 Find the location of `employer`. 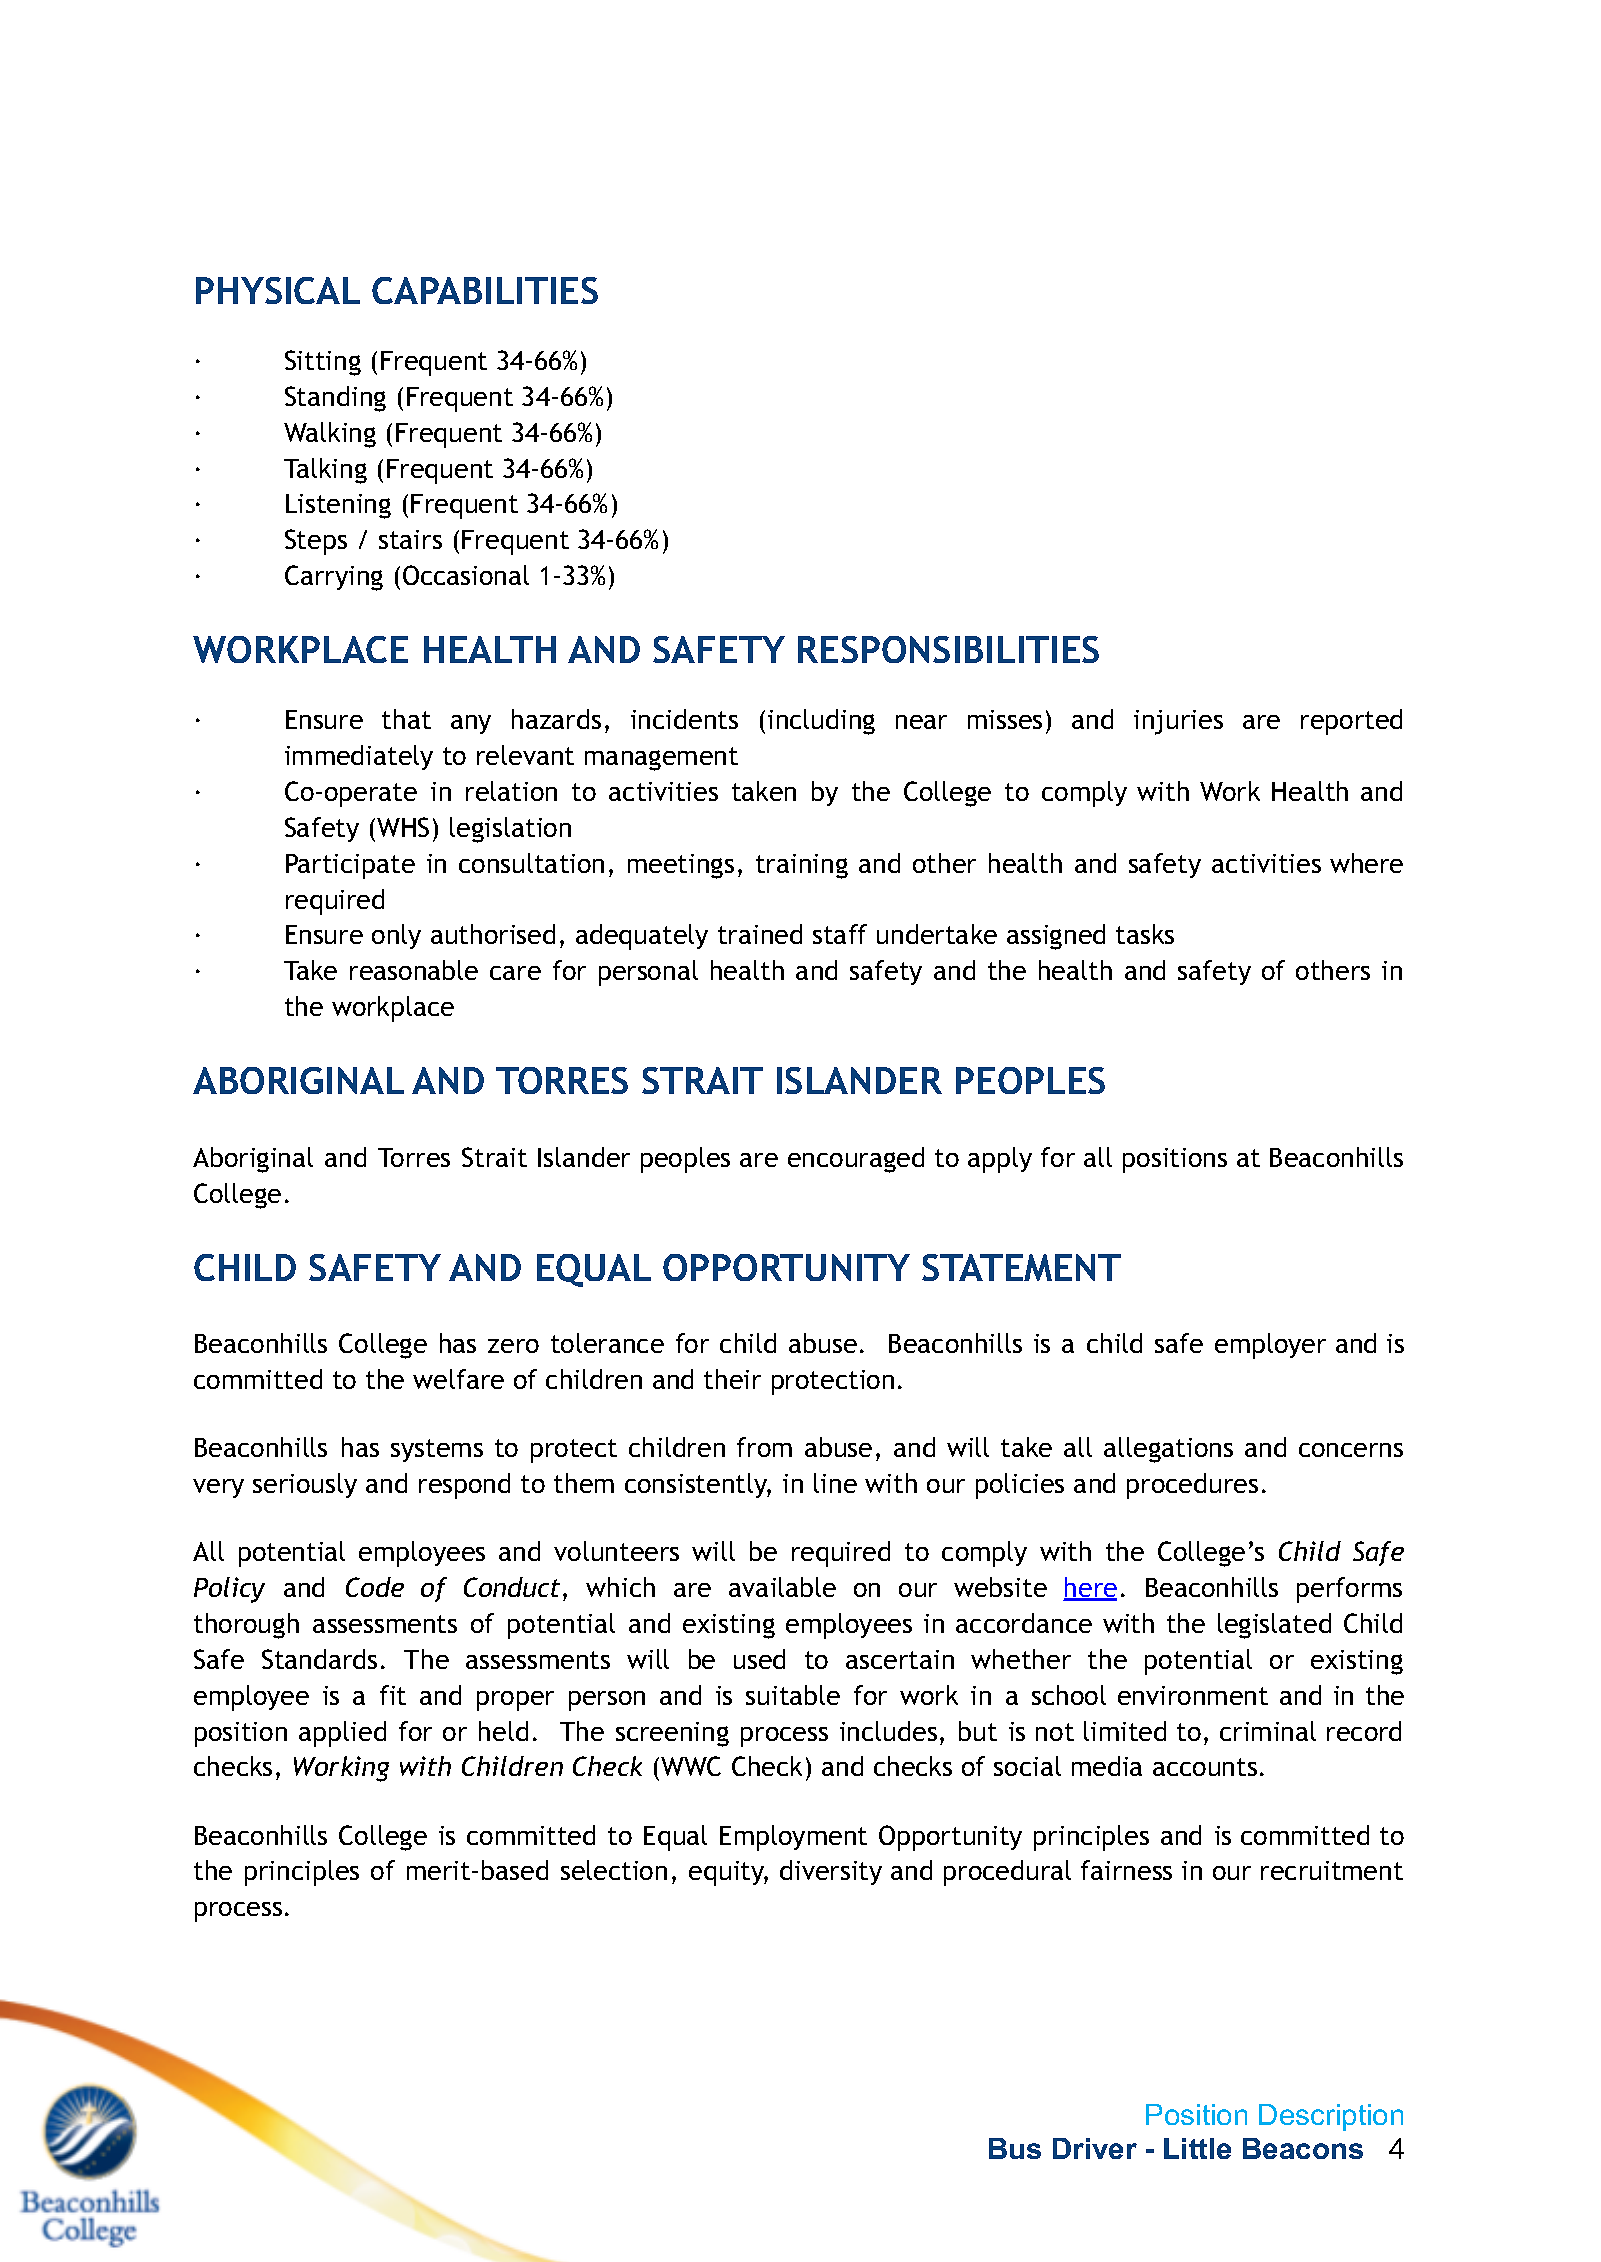

employer is located at coordinates (1270, 1346).
